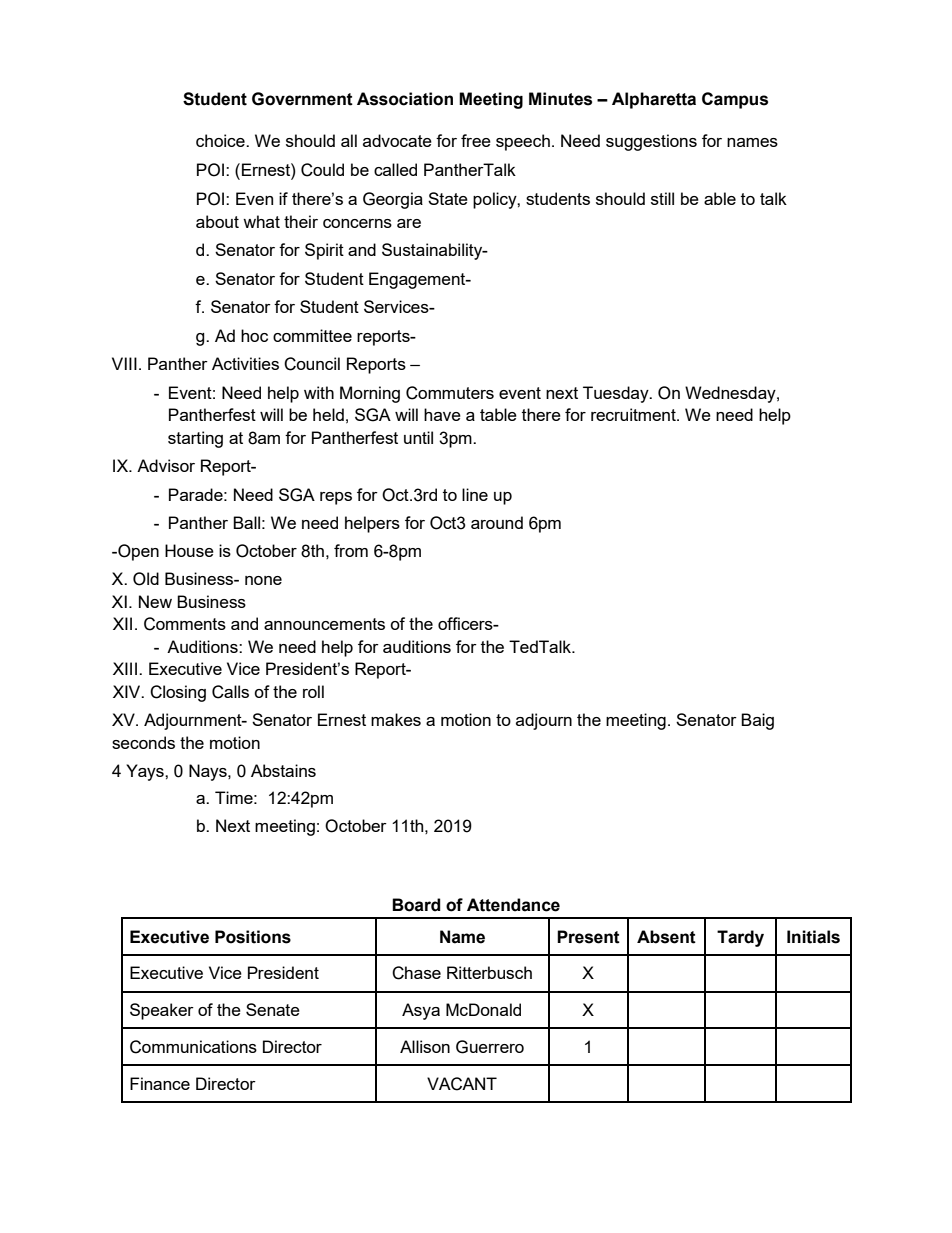  What do you see at coordinates (735, 100) in the screenshot?
I see `Campus` at bounding box center [735, 100].
